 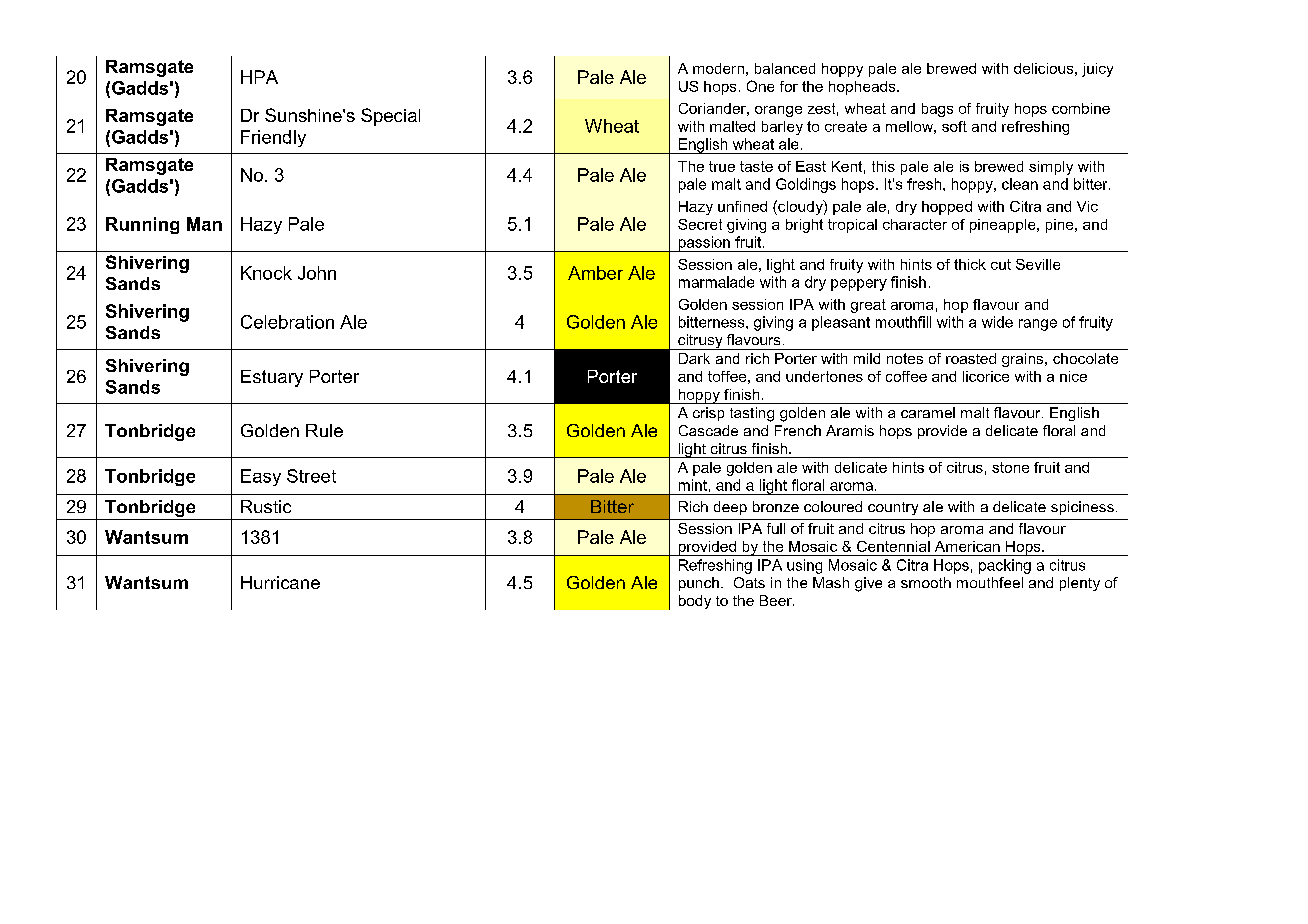 What do you see at coordinates (699, 584) in the document?
I see `punch` at bounding box center [699, 584].
